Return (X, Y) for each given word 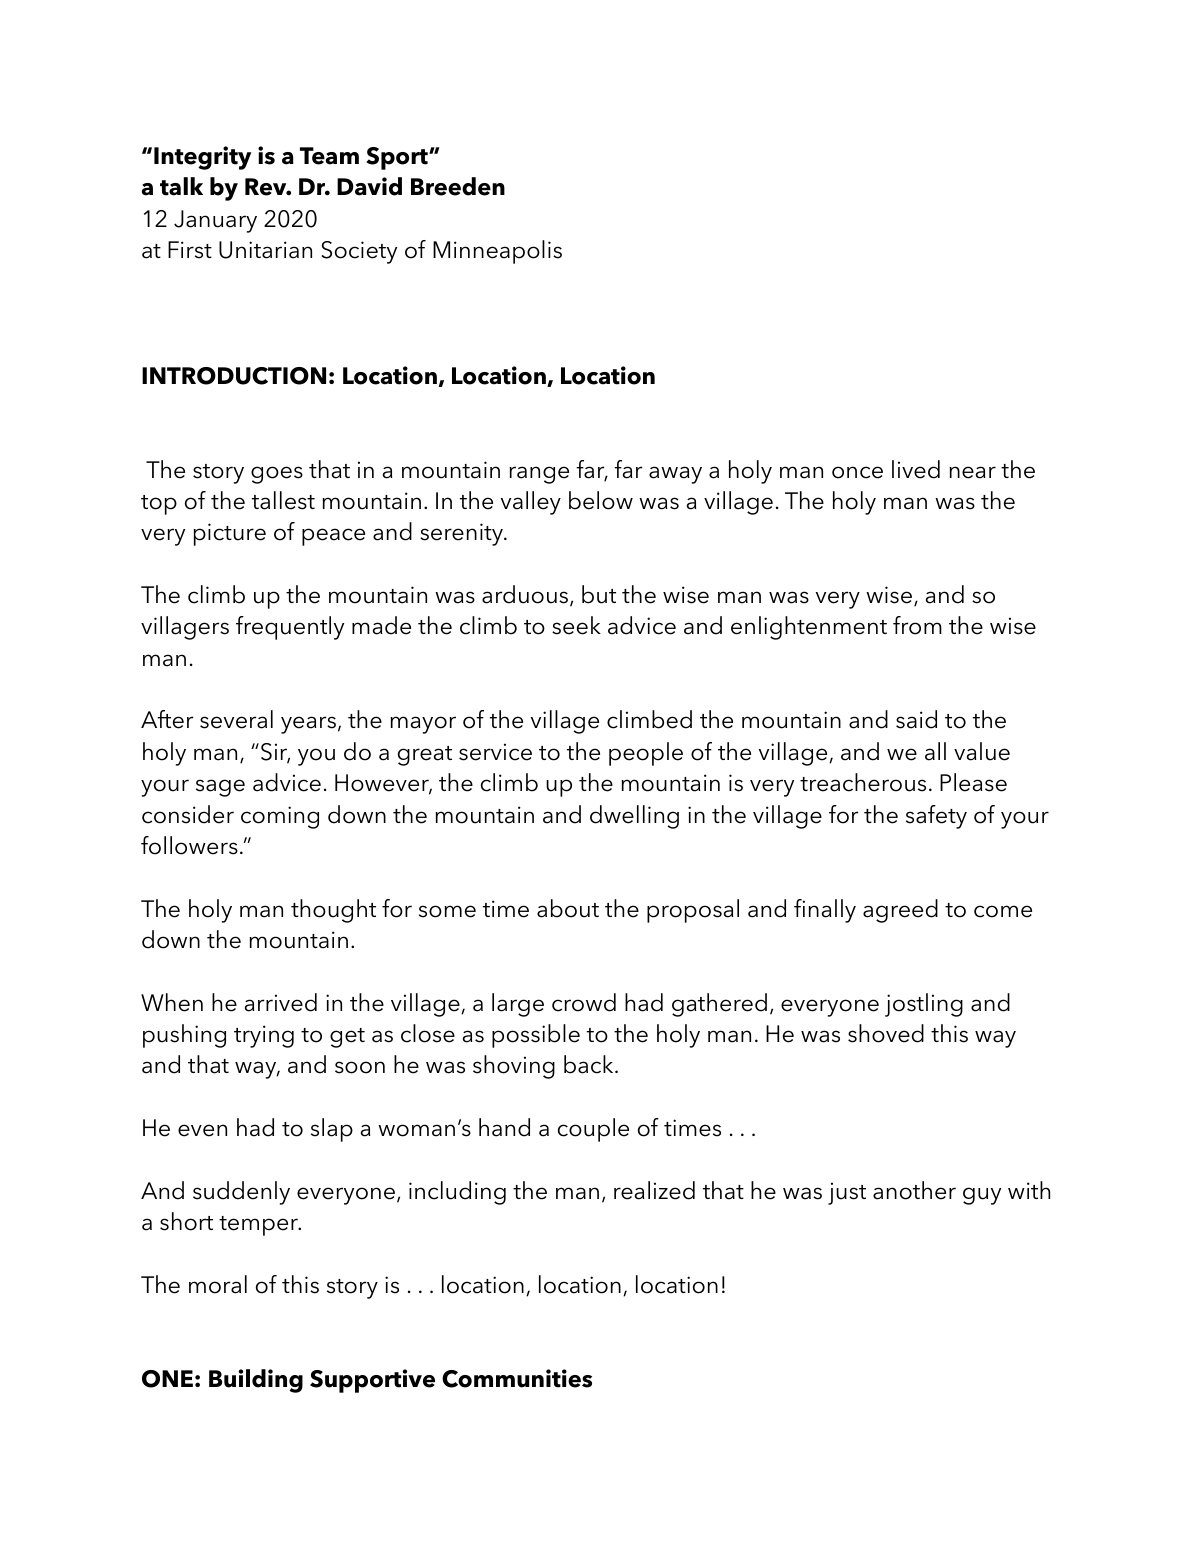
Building (256, 1381)
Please (973, 782)
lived (916, 469)
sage (220, 788)
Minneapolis (497, 252)
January (215, 221)
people (646, 754)
